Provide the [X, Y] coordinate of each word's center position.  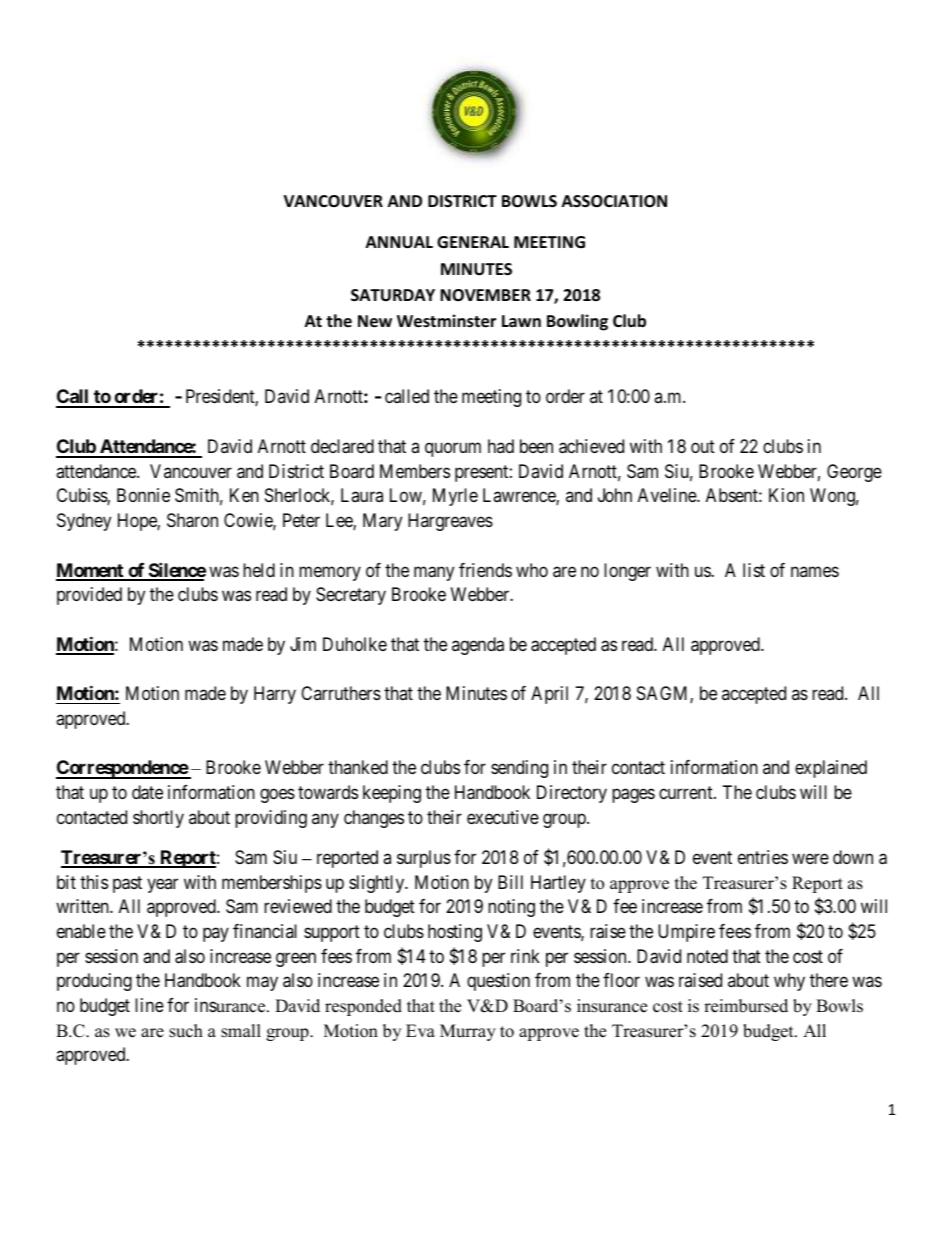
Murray [468, 1032]
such [186, 1031]
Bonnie [143, 495]
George [854, 473]
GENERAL [473, 242]
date [147, 792]
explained [831, 769]
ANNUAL [399, 242]
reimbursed [746, 1006]
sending [519, 769]
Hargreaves [450, 522]
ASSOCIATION [614, 201]
